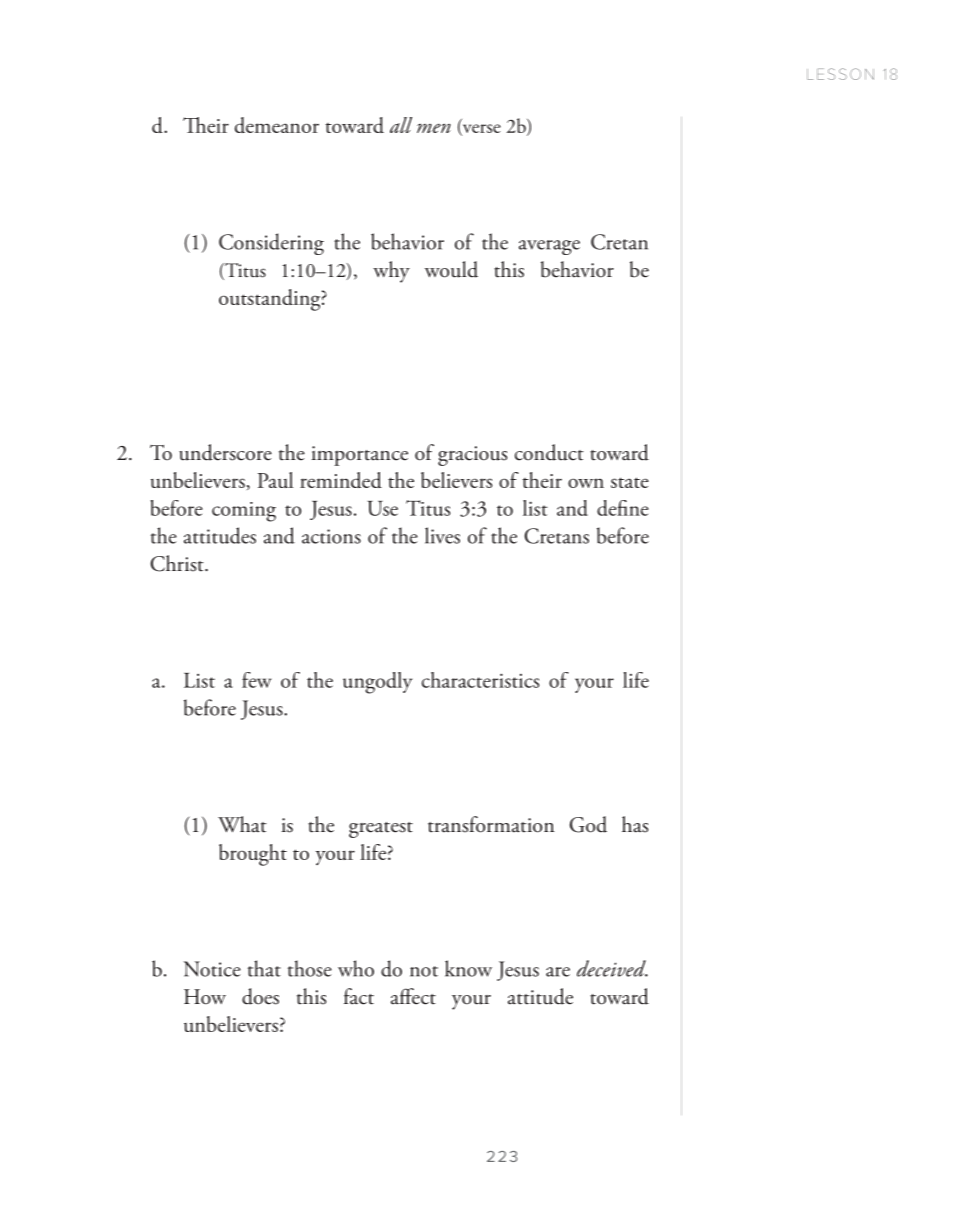 The width and height of the screenshot is (965, 1232). I want to click on Notice, so click(212, 969).
